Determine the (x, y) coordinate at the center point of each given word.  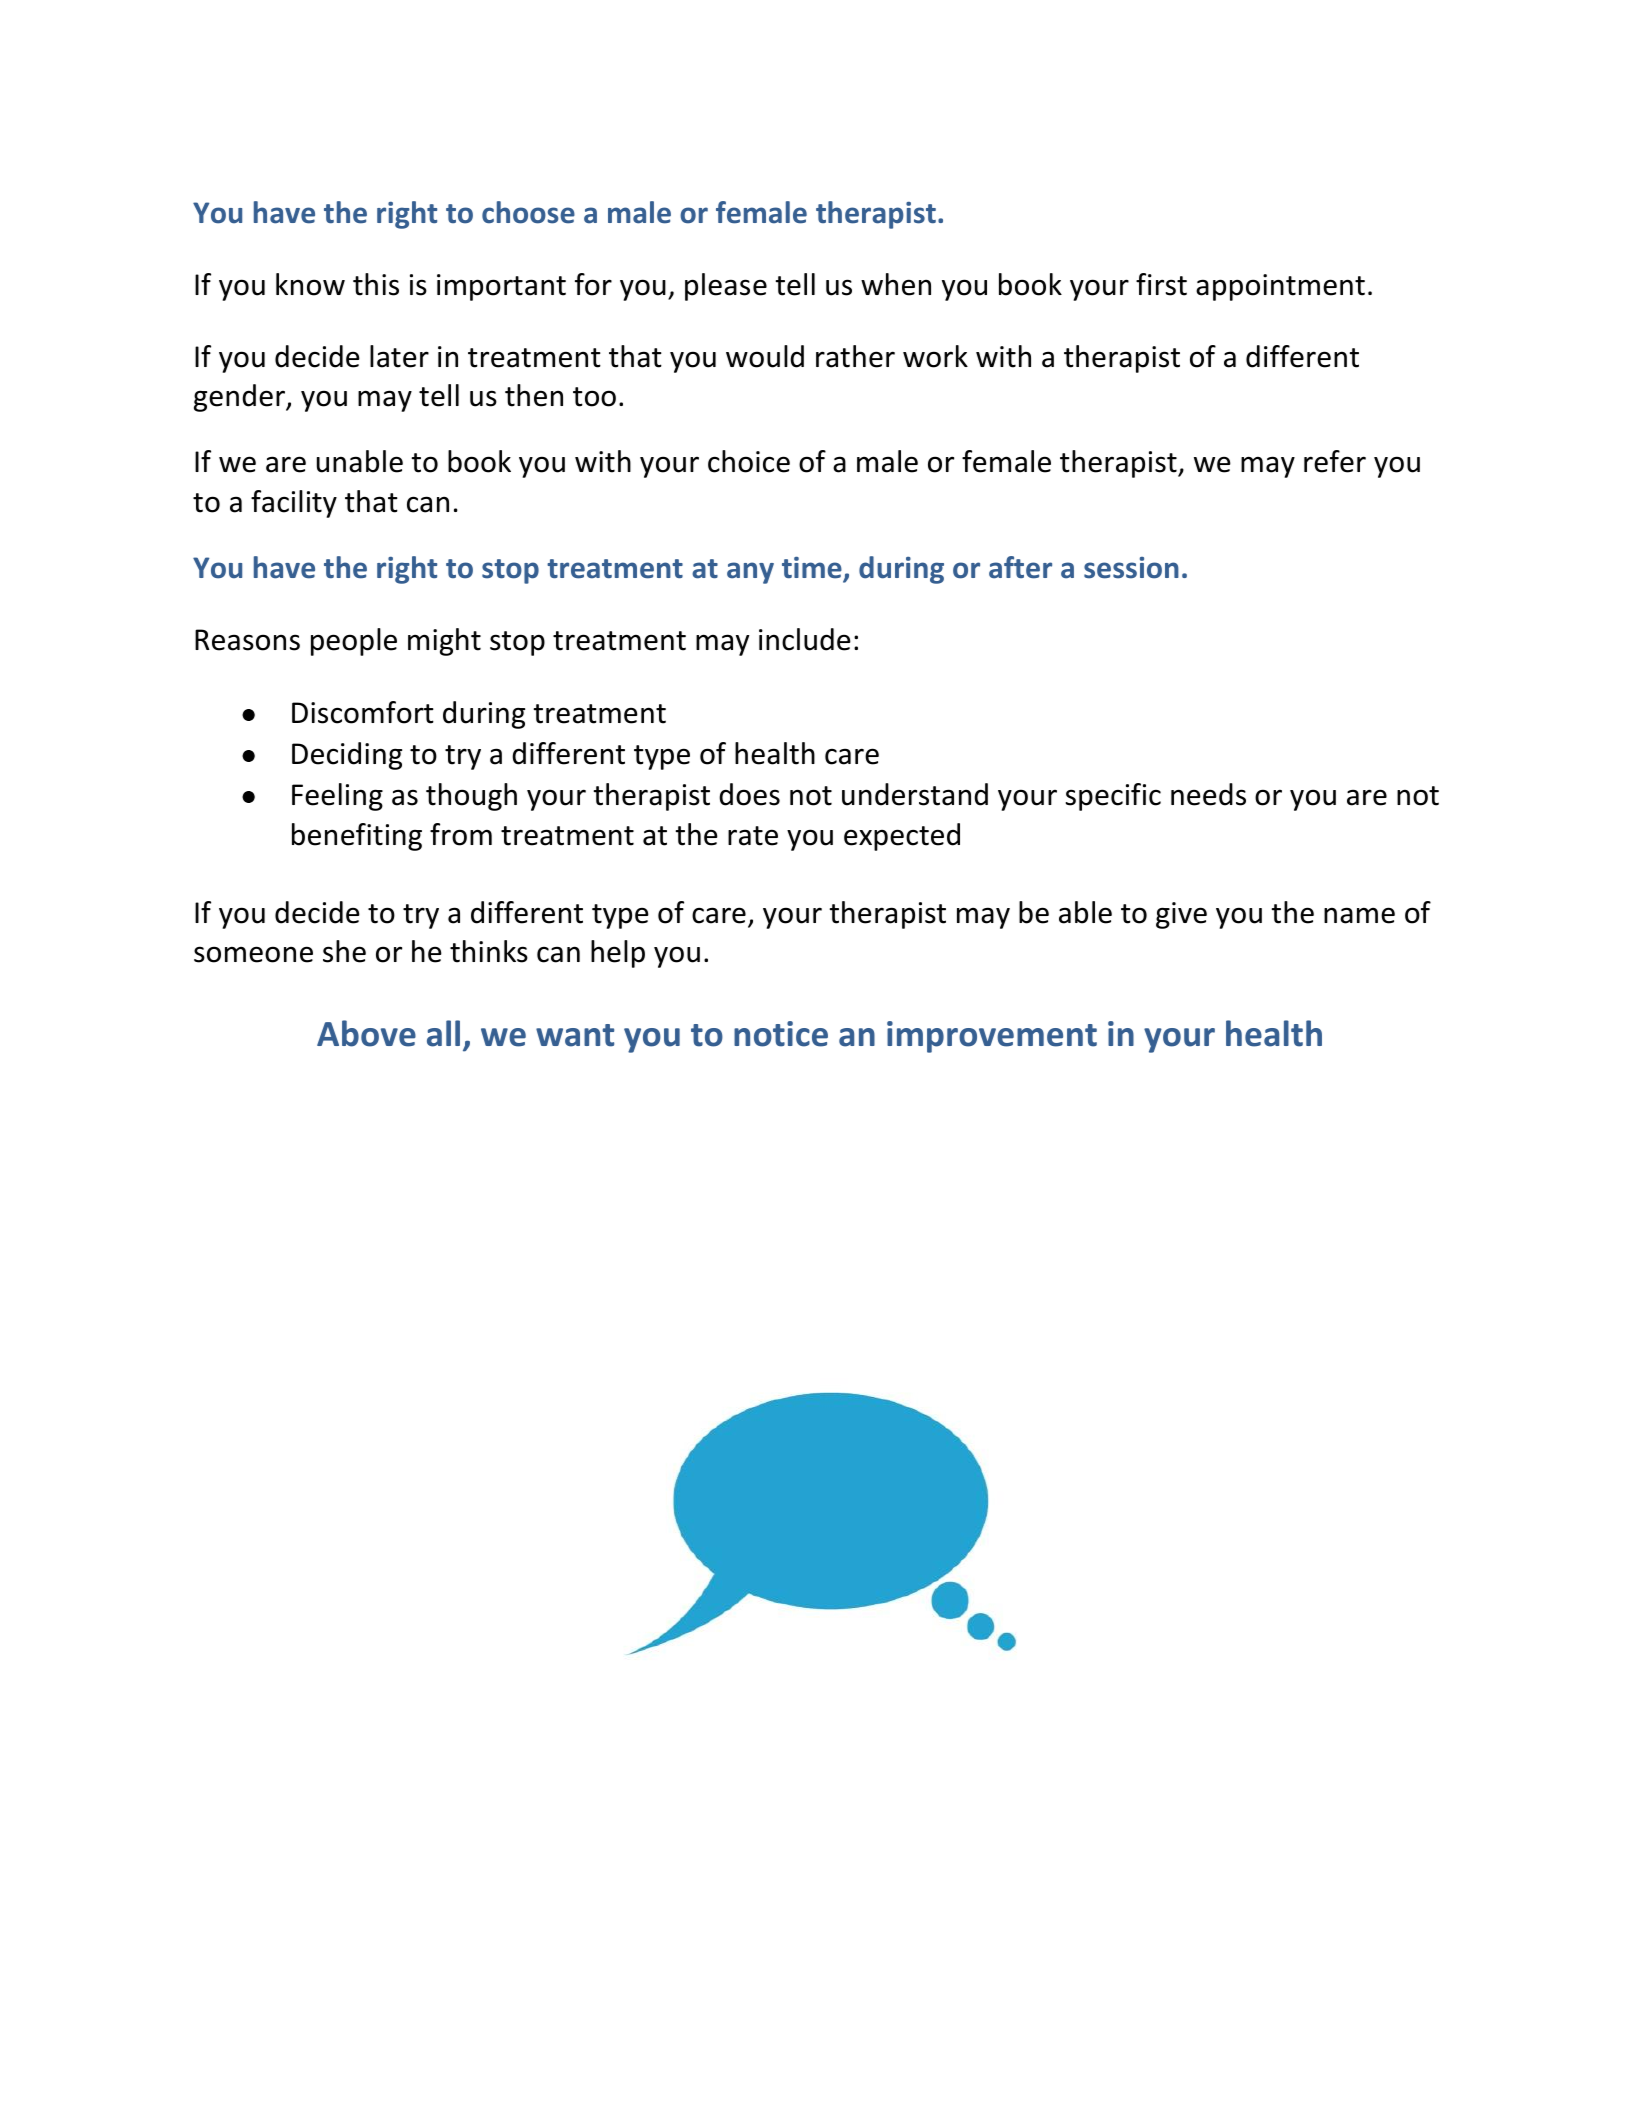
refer (1335, 461)
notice (781, 1034)
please (726, 287)
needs (1208, 794)
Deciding (347, 756)
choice (749, 461)
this (376, 284)
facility (294, 504)
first (1161, 284)
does (749, 794)
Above (366, 1033)
